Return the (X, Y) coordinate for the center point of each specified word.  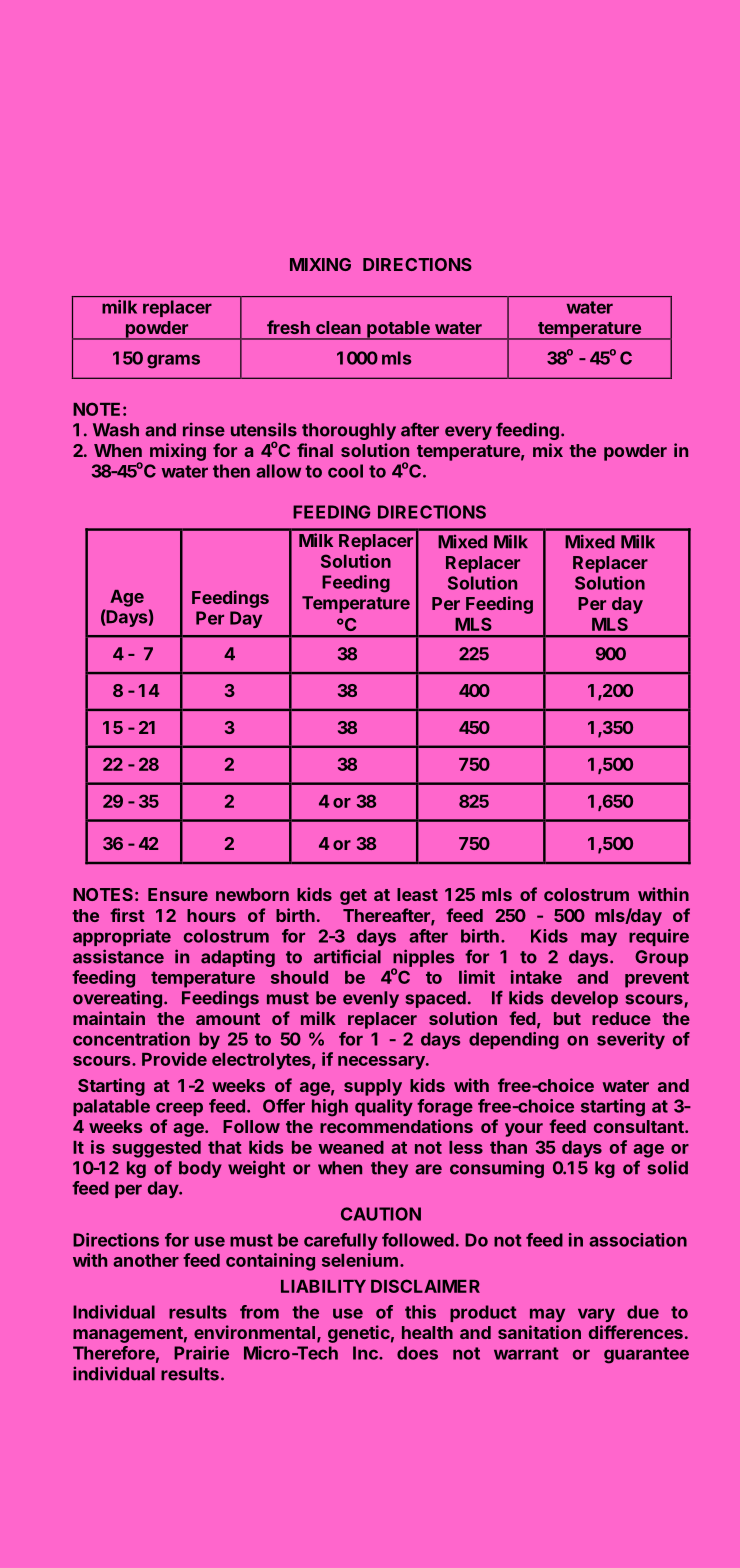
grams (173, 361)
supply (373, 1087)
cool (345, 471)
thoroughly (349, 431)
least (417, 894)
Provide (174, 1059)
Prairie (201, 1353)
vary (596, 1315)
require (659, 937)
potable (398, 330)
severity (631, 1040)
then (231, 471)
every (468, 433)
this (420, 1312)
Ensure (178, 894)
